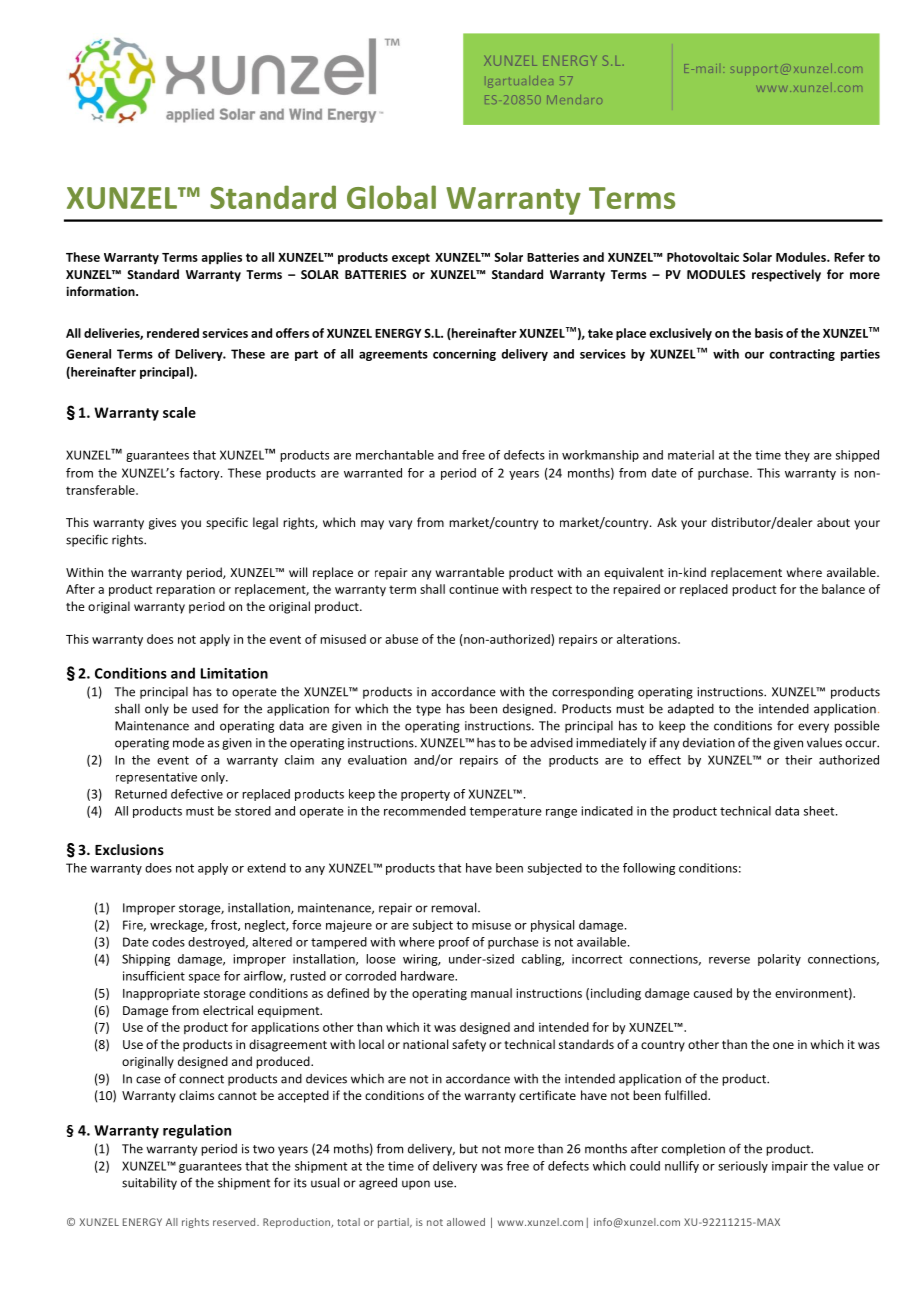  I want to click on every, so click(813, 728).
